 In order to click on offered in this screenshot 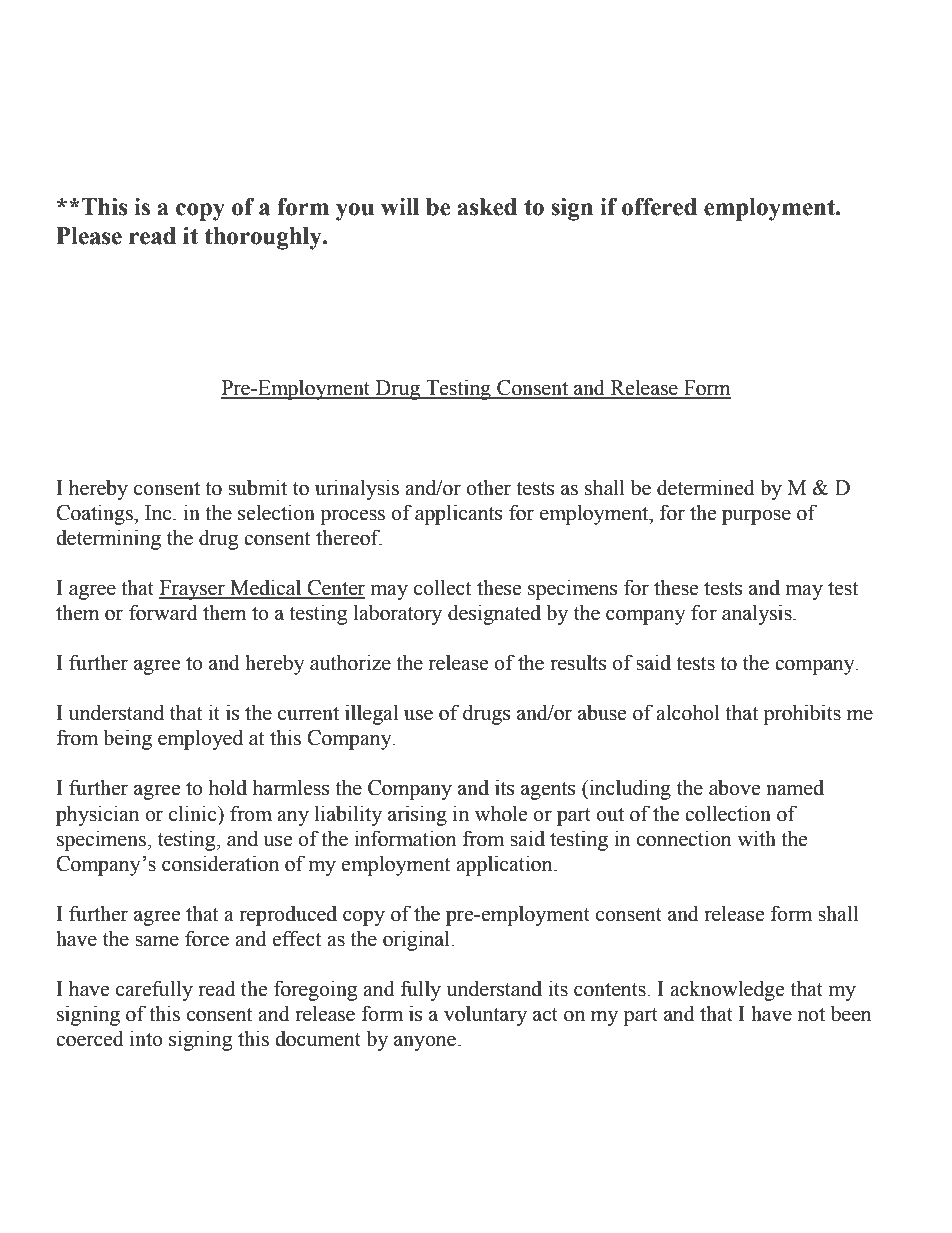, I will do `click(659, 207)`.
